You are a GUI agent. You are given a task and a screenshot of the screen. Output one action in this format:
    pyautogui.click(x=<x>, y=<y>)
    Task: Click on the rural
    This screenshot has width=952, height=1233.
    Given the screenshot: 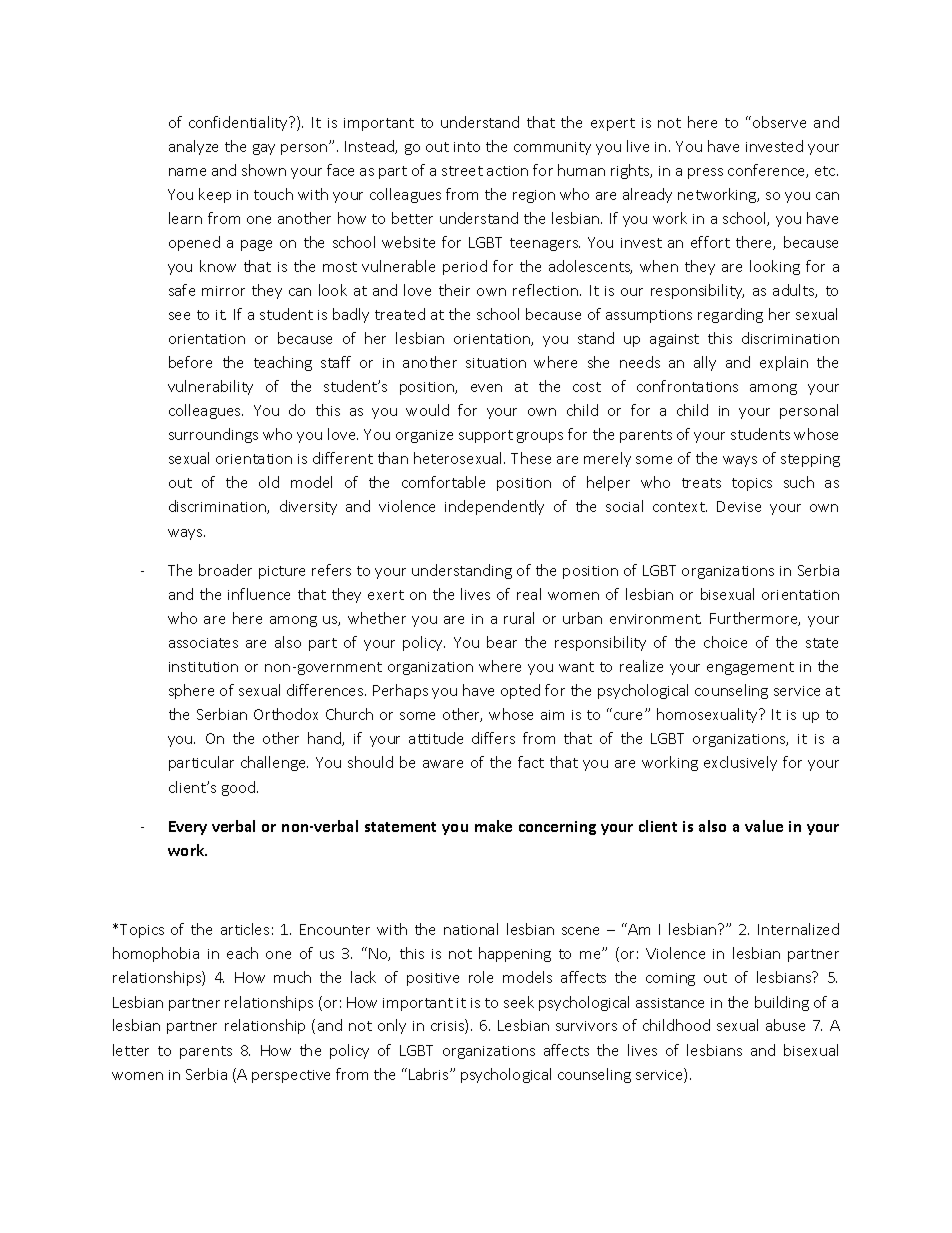 What is the action you would take?
    pyautogui.click(x=519, y=618)
